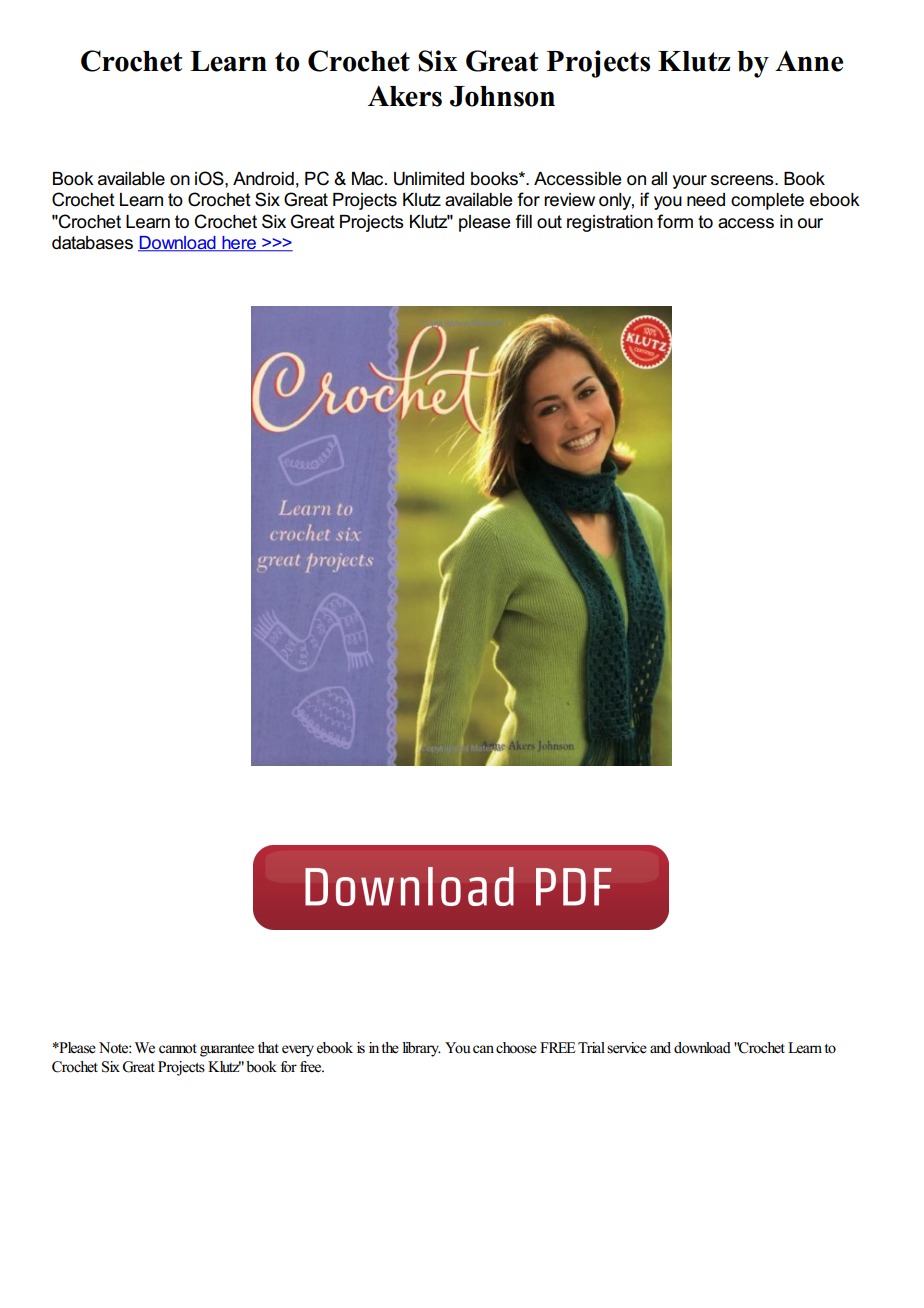  I want to click on fill, so click(524, 221).
